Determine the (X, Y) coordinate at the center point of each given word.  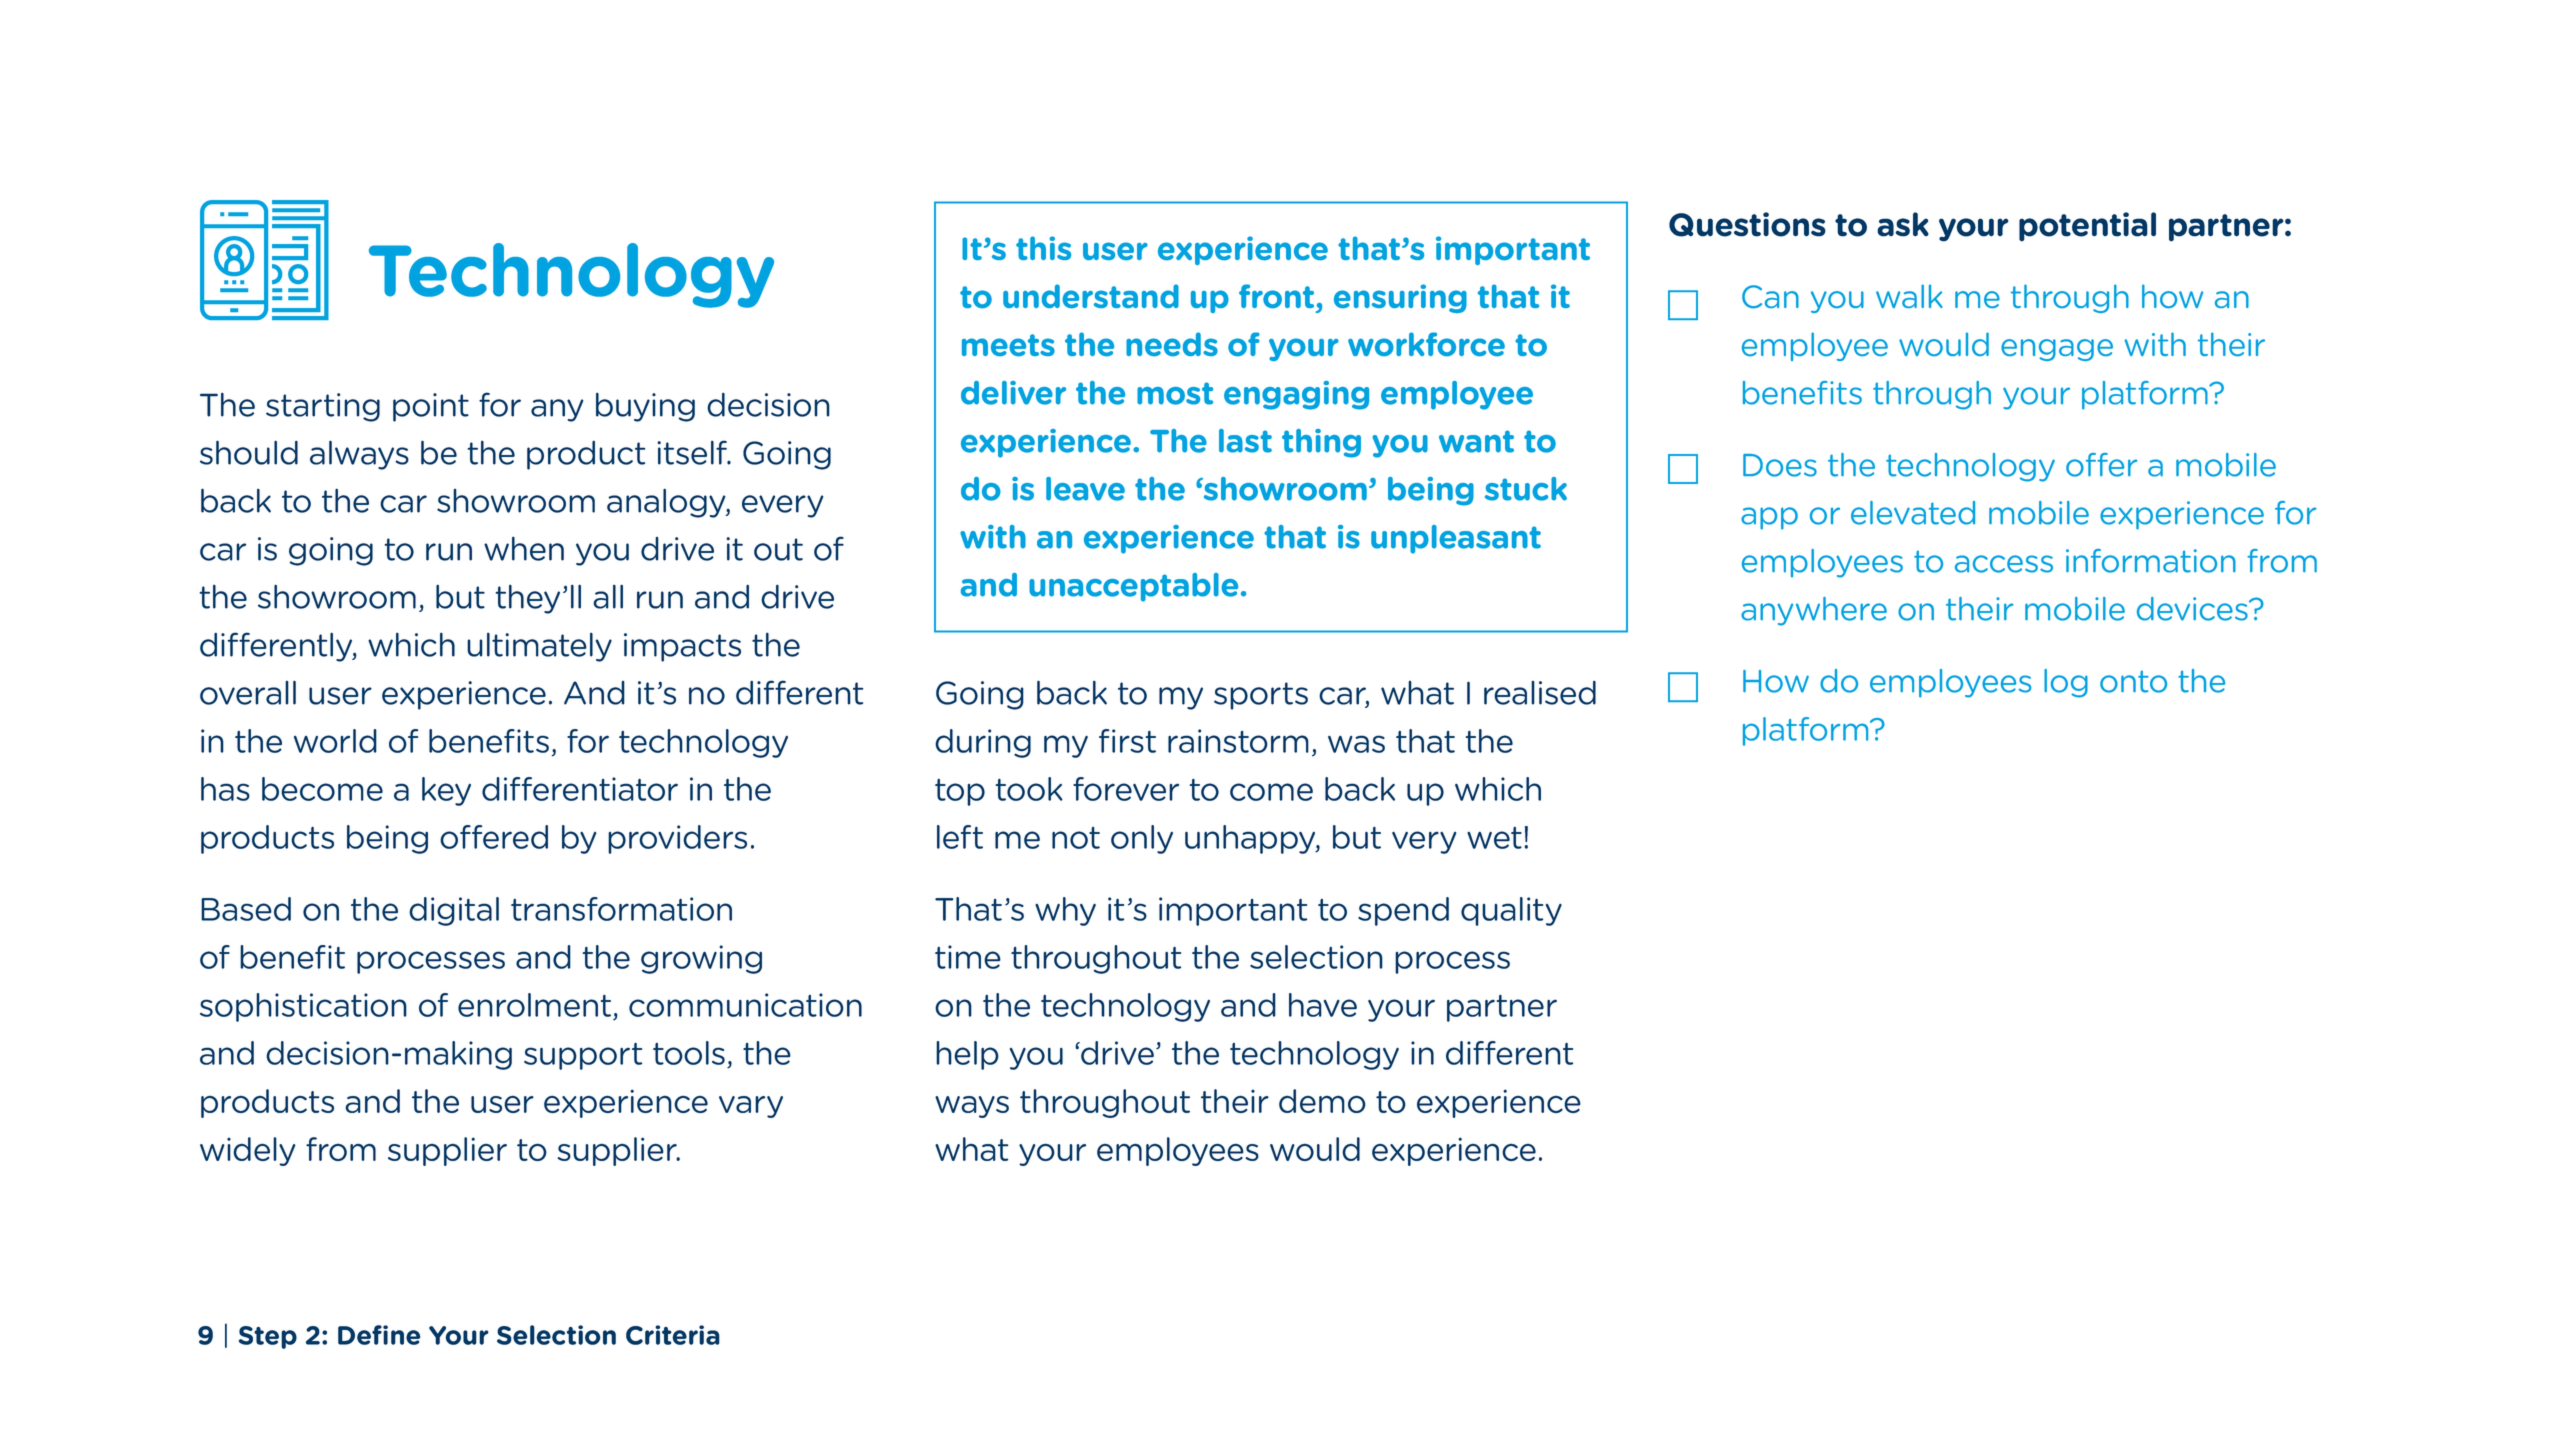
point (431, 407)
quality (1511, 911)
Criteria (673, 1335)
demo (1322, 1101)
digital (454, 911)
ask (1903, 224)
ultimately (539, 647)
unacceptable (1133, 587)
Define (379, 1335)
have (1323, 1005)
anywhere (1814, 611)
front (1276, 296)
